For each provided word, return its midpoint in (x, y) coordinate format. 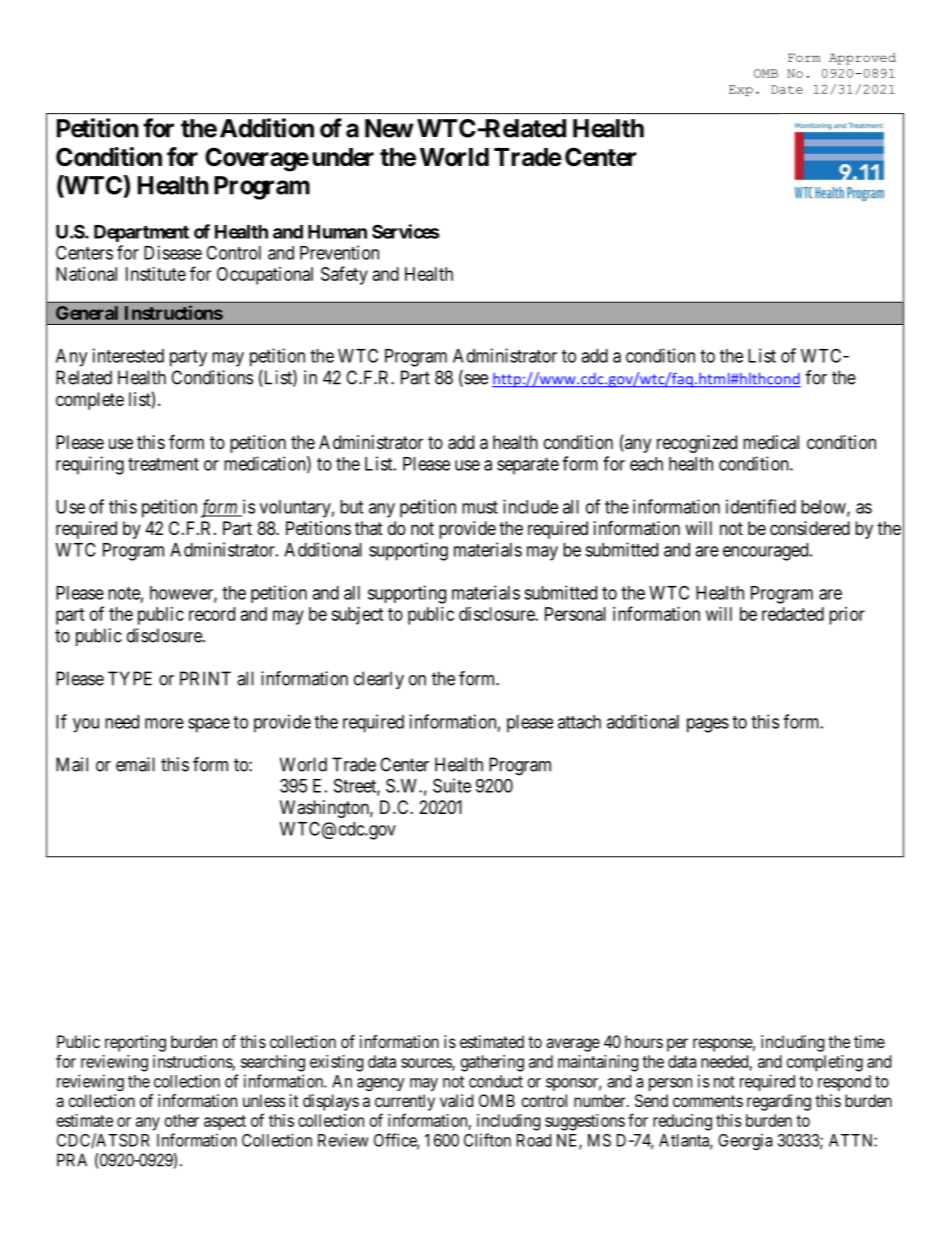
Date (787, 89)
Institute (156, 274)
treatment (163, 464)
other (182, 1120)
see (475, 380)
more (164, 723)
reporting (135, 1043)
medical (771, 442)
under (343, 157)
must (480, 507)
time (869, 1041)
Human (337, 232)
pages (708, 725)
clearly (379, 680)
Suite (452, 785)
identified (761, 506)
